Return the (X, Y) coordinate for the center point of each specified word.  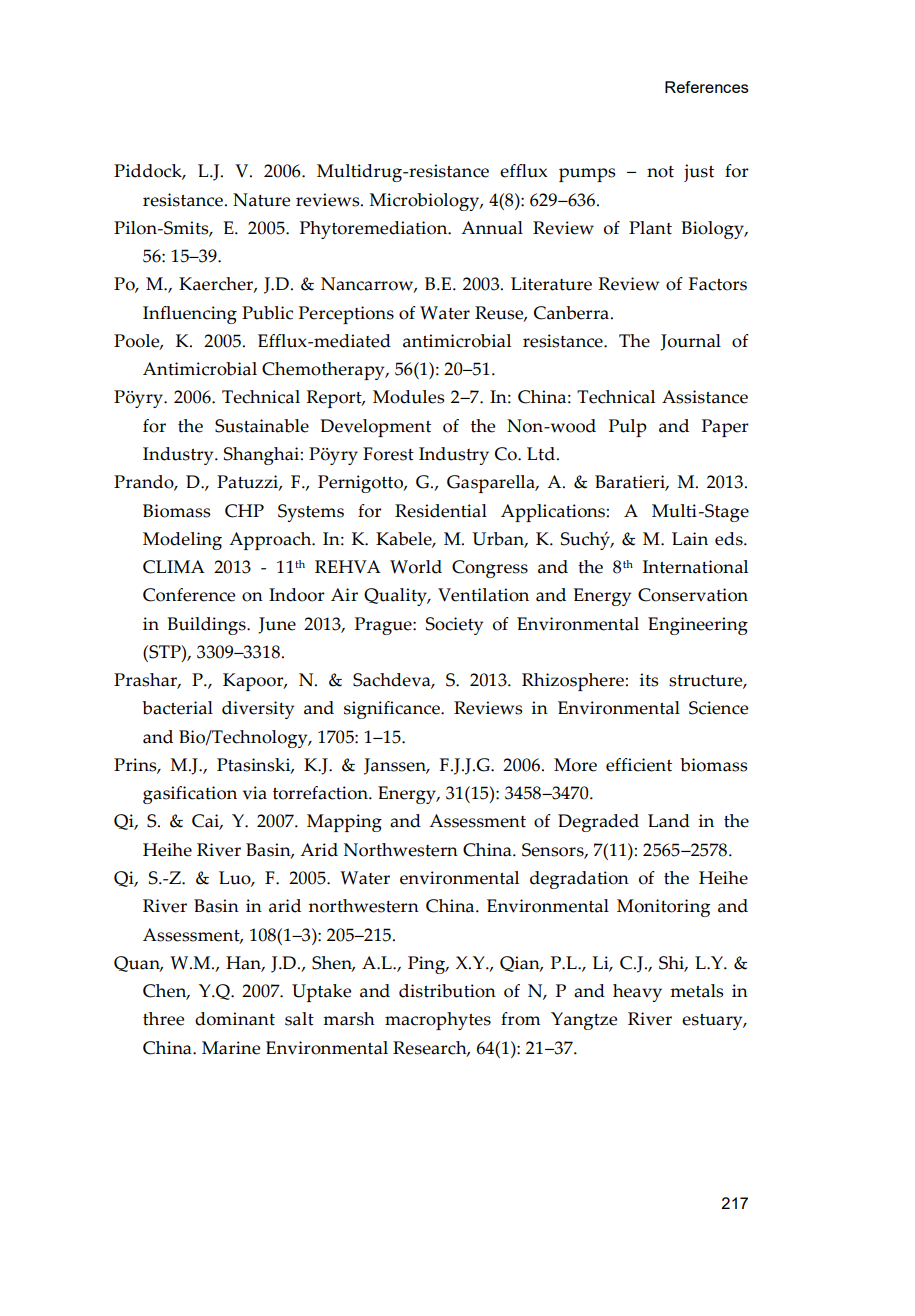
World (416, 567)
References (707, 87)
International (695, 567)
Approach (271, 541)
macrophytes (438, 1021)
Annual (492, 228)
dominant (235, 1019)
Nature (261, 200)
